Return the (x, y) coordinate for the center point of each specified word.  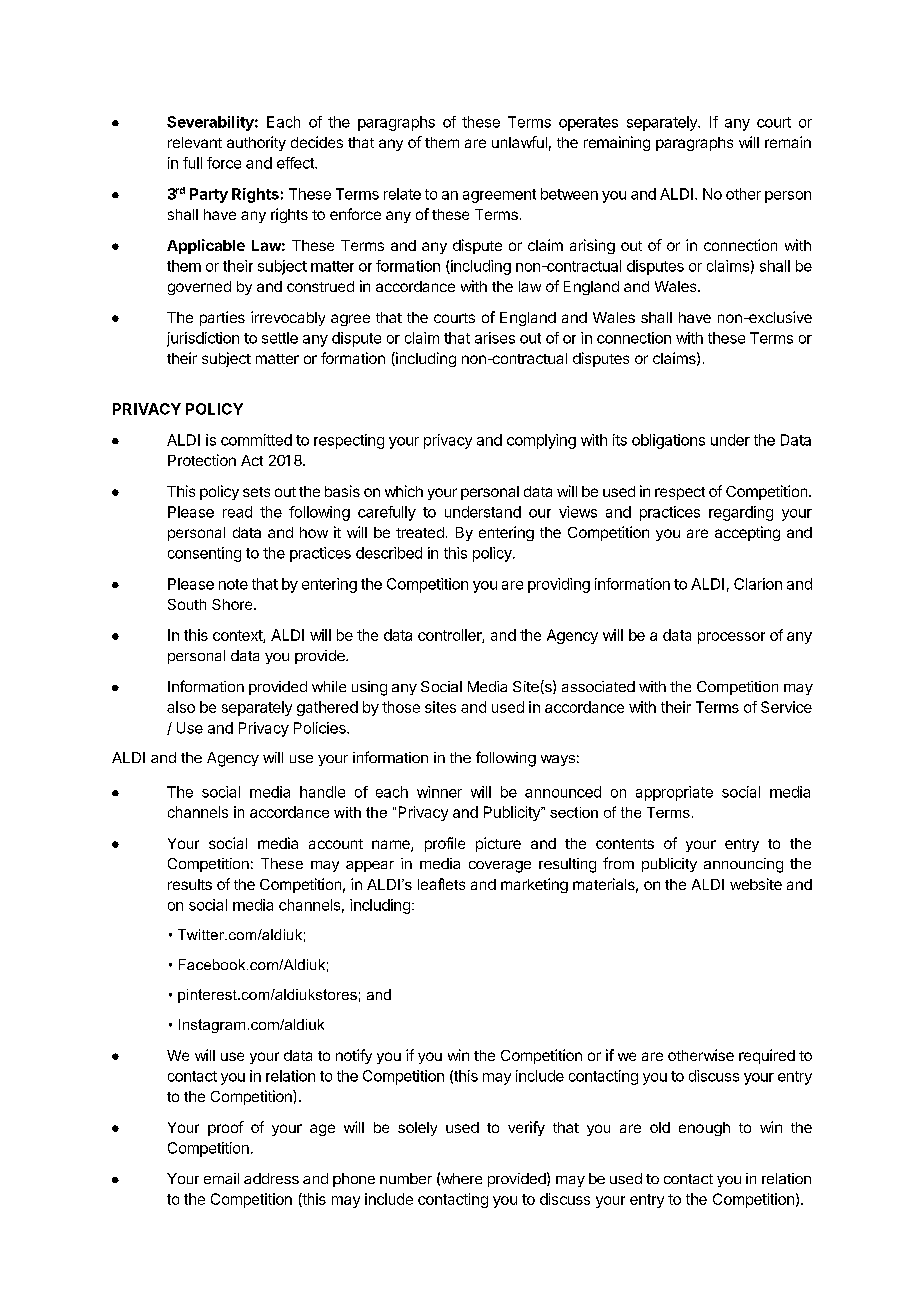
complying (541, 441)
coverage (500, 867)
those (401, 707)
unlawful (519, 142)
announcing (743, 865)
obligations (668, 441)
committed (256, 440)
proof (226, 1128)
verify (526, 1128)
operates (588, 124)
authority (256, 143)
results (190, 884)
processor (731, 638)
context (238, 636)
